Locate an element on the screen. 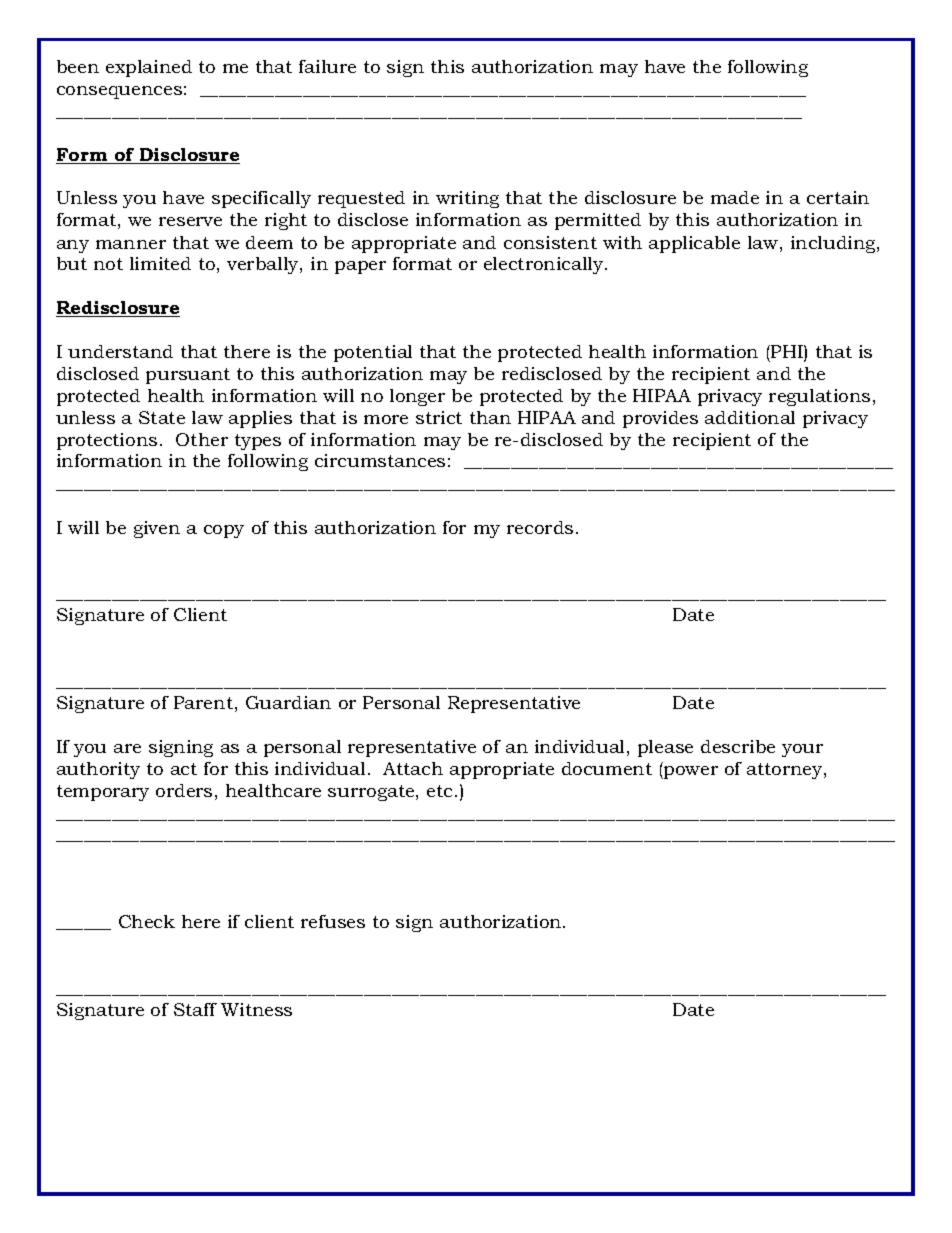 The width and height of the screenshot is (952, 1233). refuses is located at coordinates (333, 921).
